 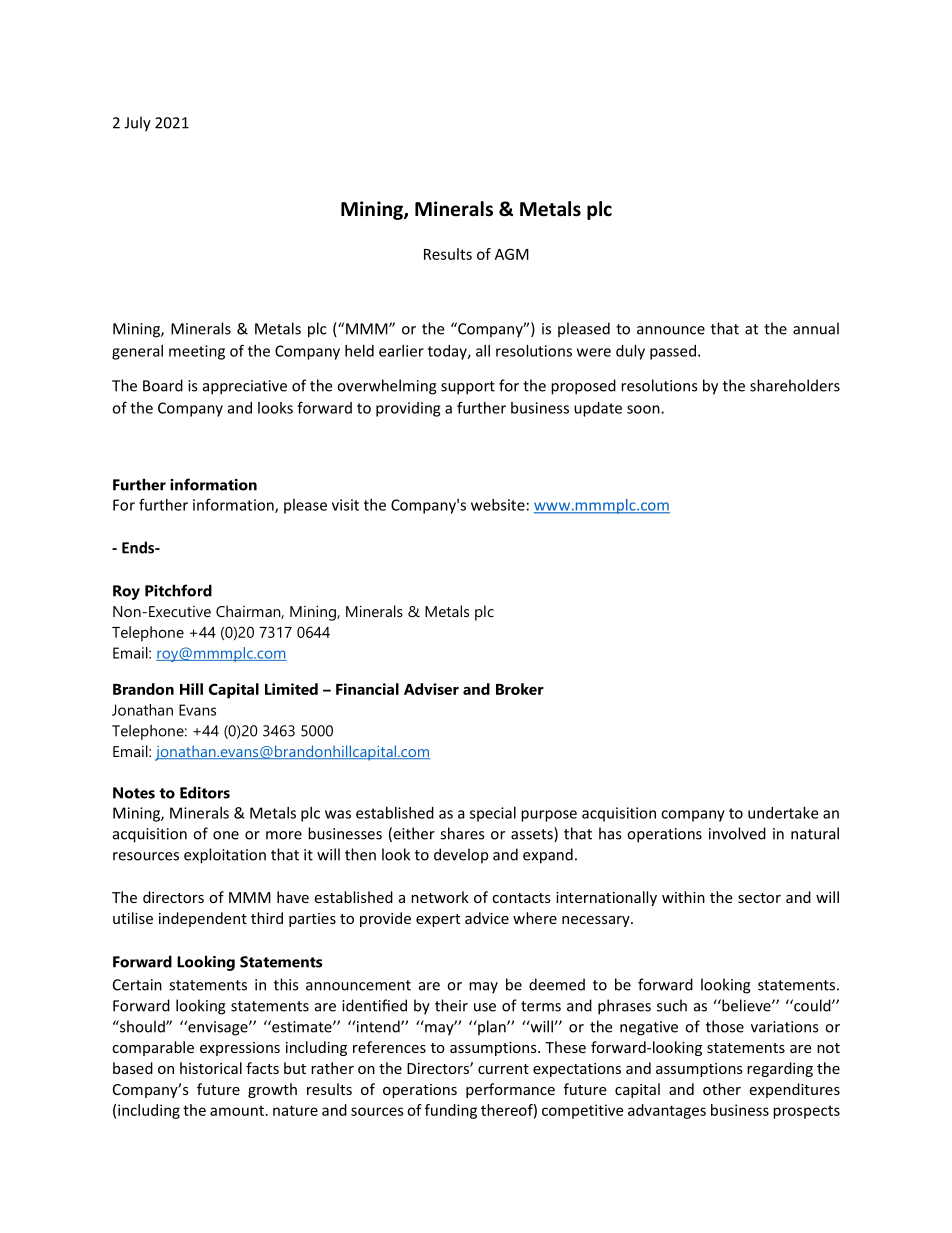 I want to click on AGM, so click(x=512, y=254).
